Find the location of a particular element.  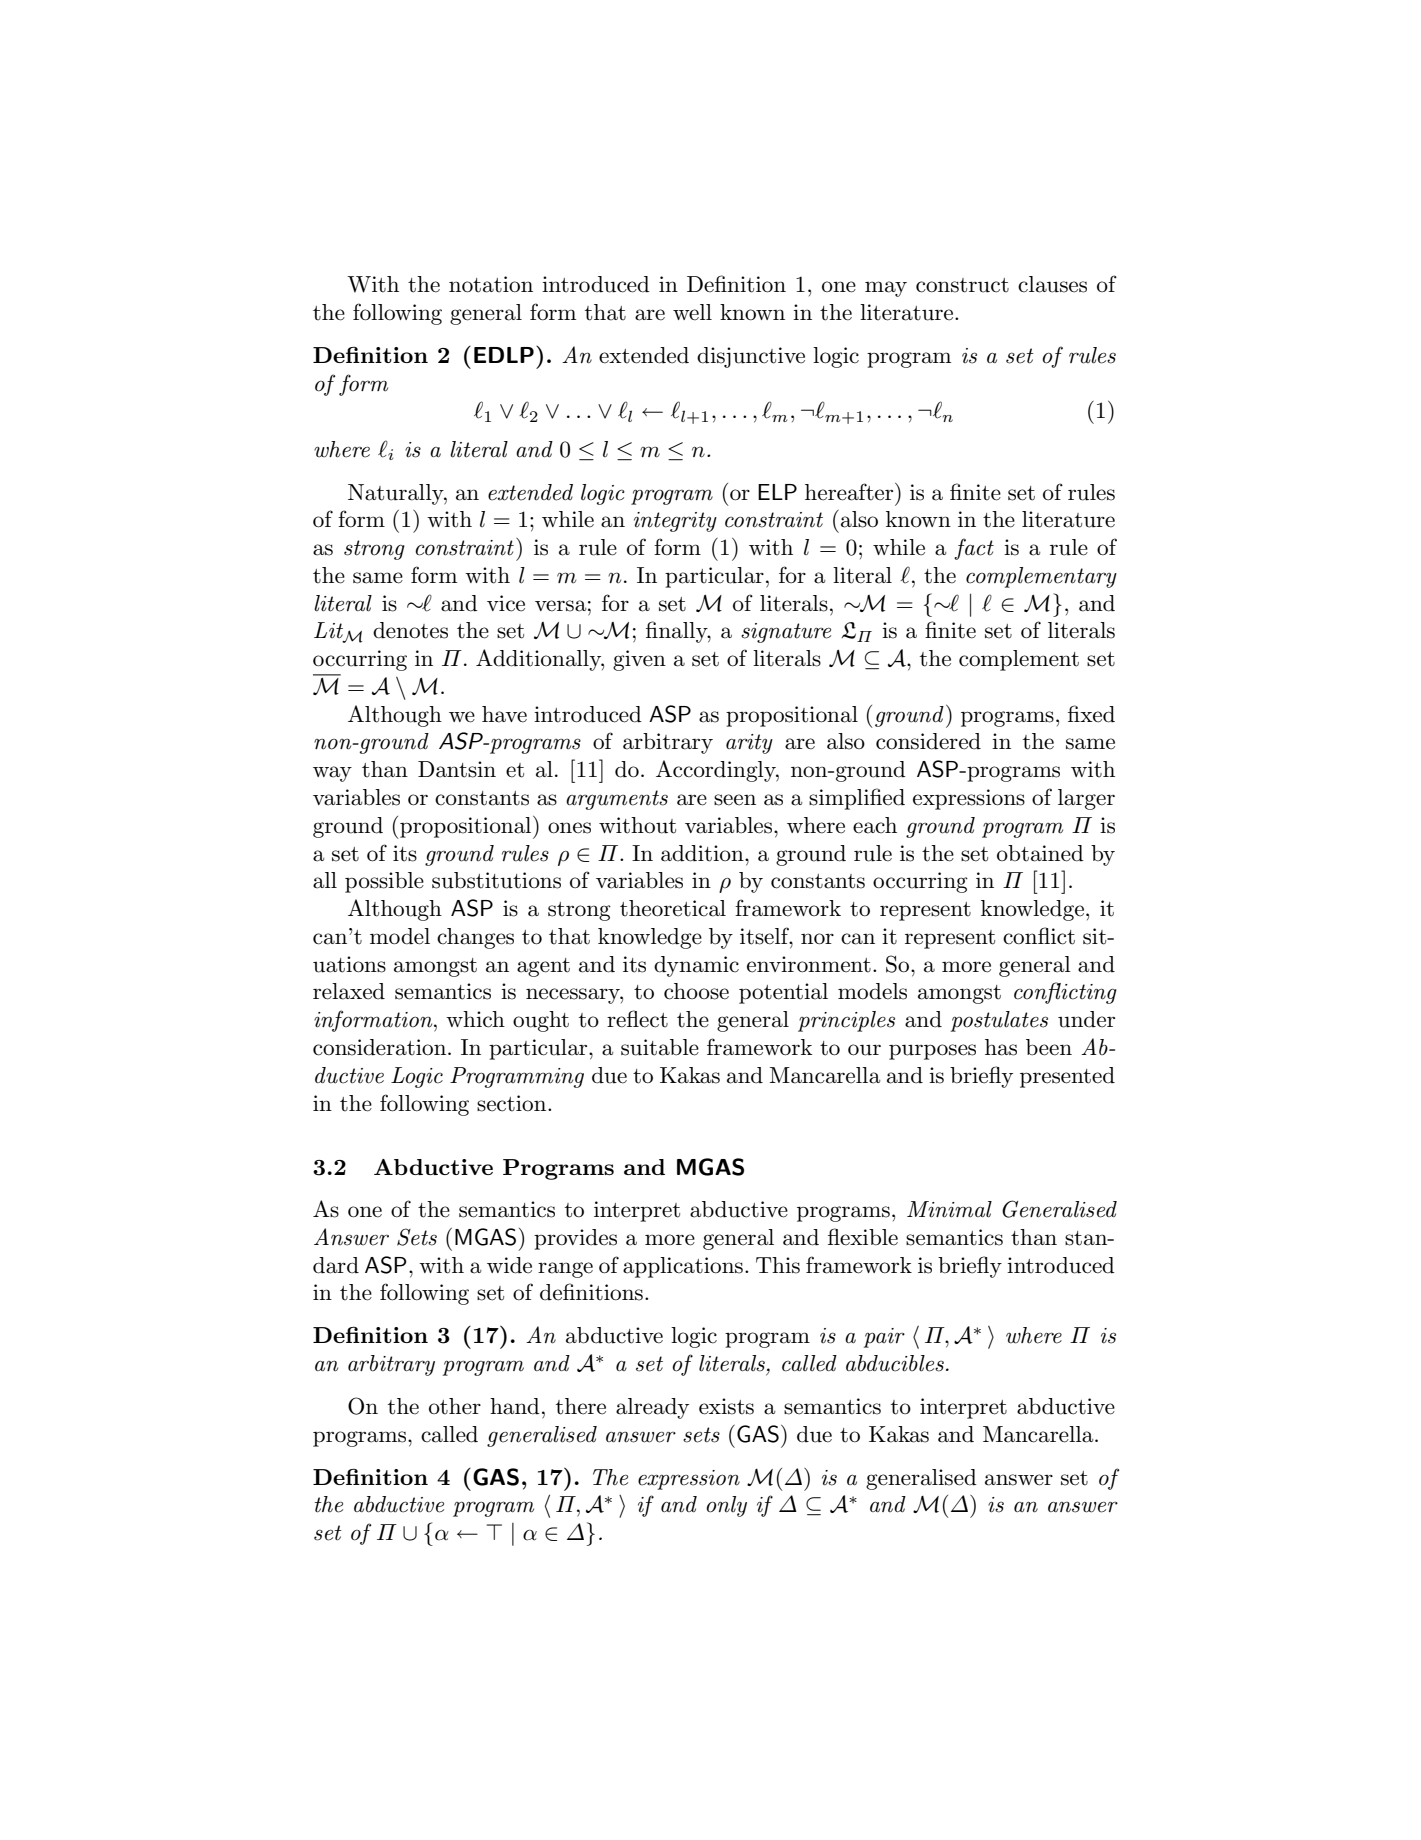

considered is located at coordinates (928, 741).
